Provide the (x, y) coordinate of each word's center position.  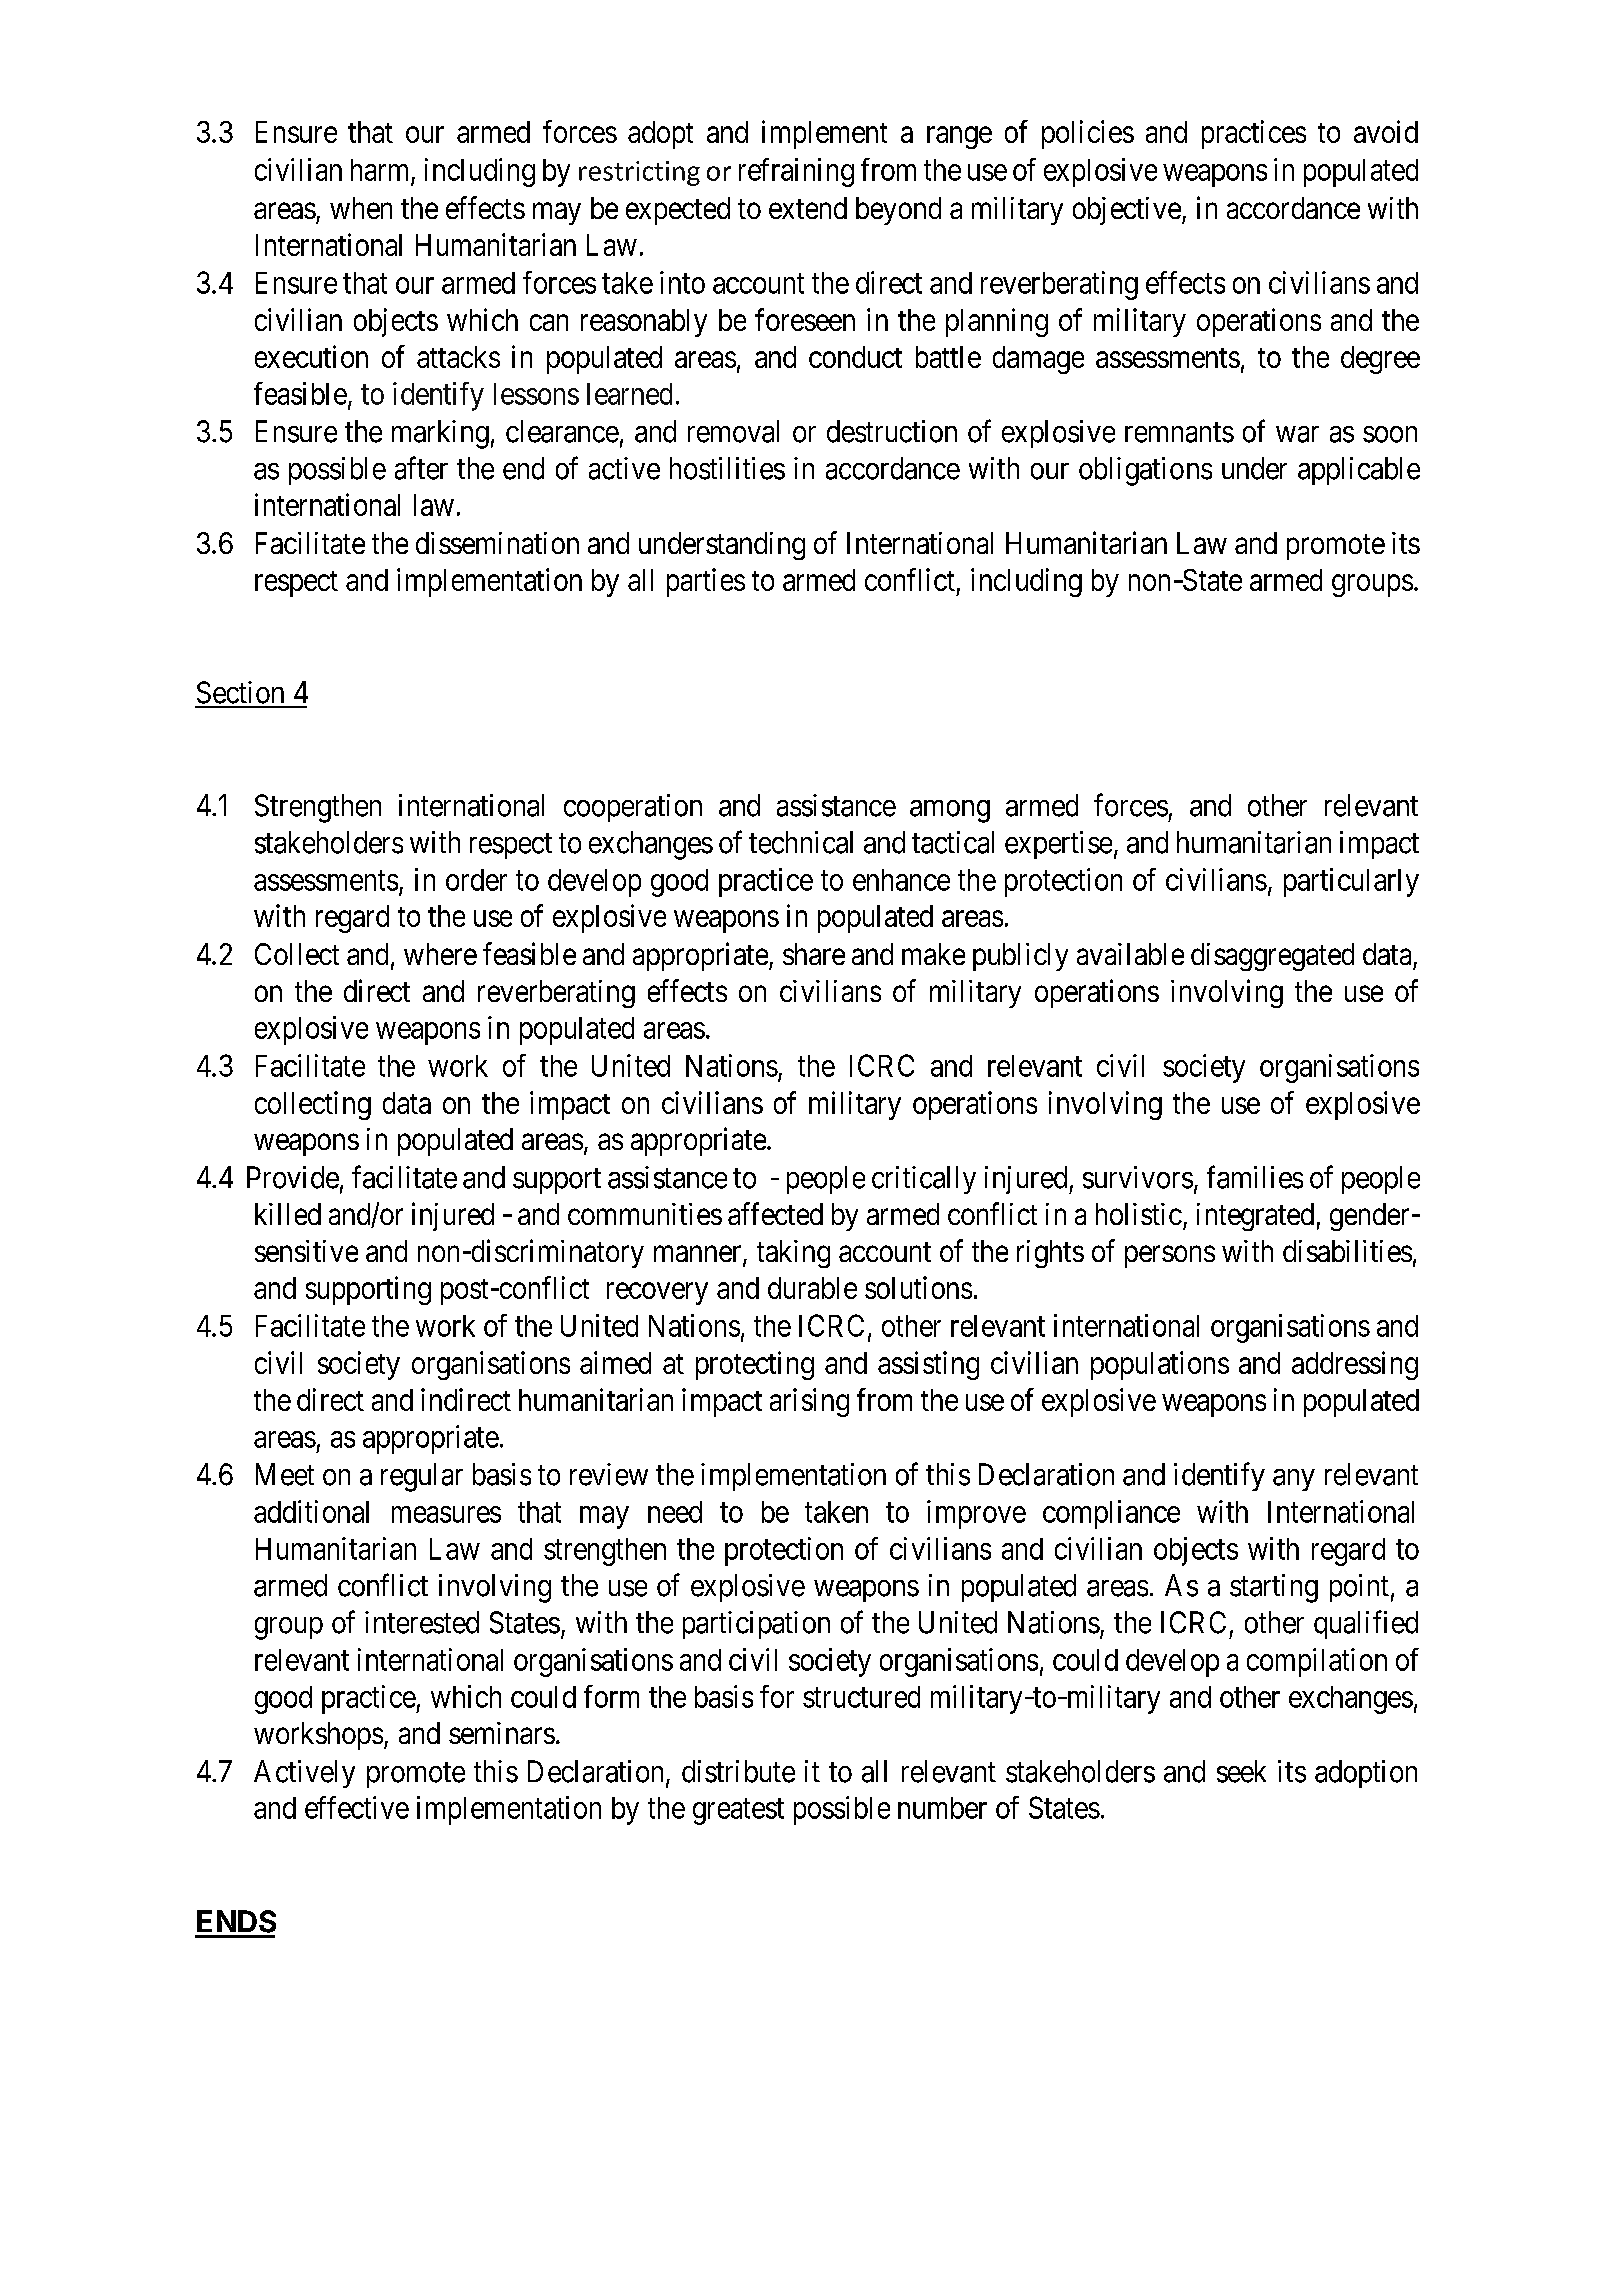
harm (379, 170)
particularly (1351, 882)
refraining (796, 172)
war (1297, 434)
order (476, 880)
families (1255, 1177)
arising (809, 1402)
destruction (892, 431)
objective (1127, 211)
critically (924, 1180)
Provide (293, 1177)
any (1294, 1480)
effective (357, 1807)
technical (801, 842)
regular (422, 1477)
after (421, 468)
